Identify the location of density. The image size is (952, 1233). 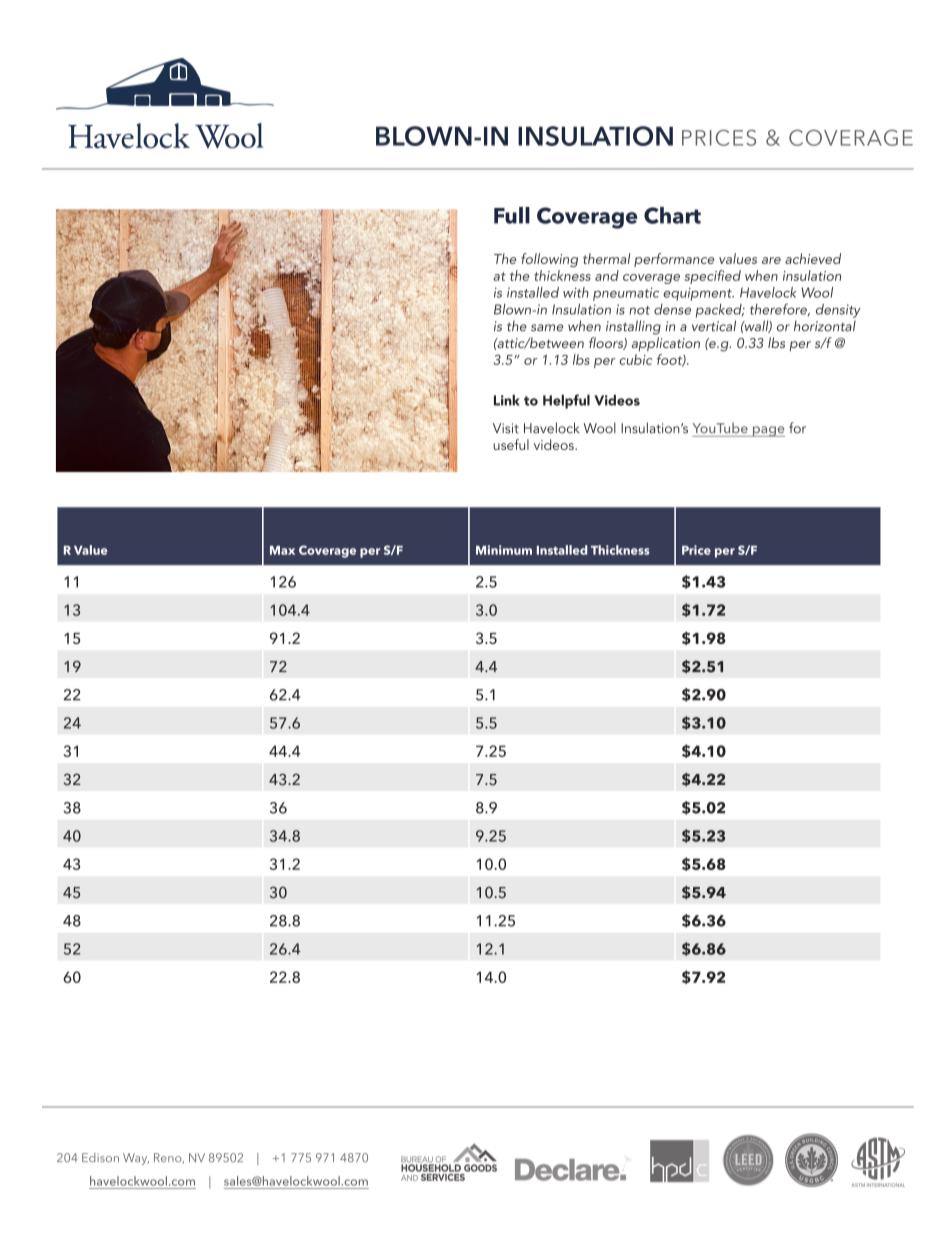
(838, 311).
